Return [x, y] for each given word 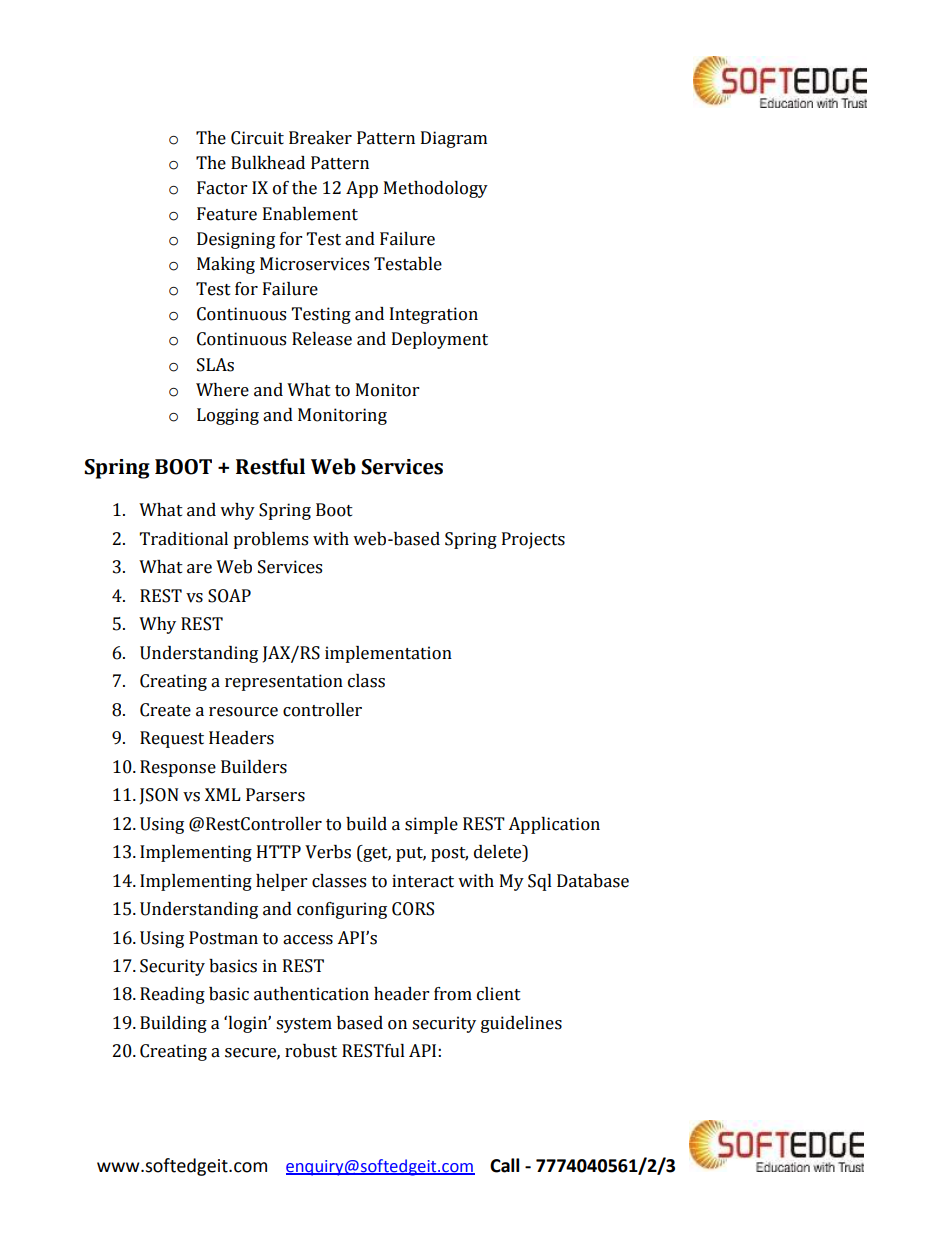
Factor [222, 188]
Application [554, 825]
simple [431, 825]
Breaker [320, 138]
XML [223, 794]
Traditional [184, 539]
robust [311, 1051]
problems [270, 540]
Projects [533, 540]
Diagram [454, 139]
